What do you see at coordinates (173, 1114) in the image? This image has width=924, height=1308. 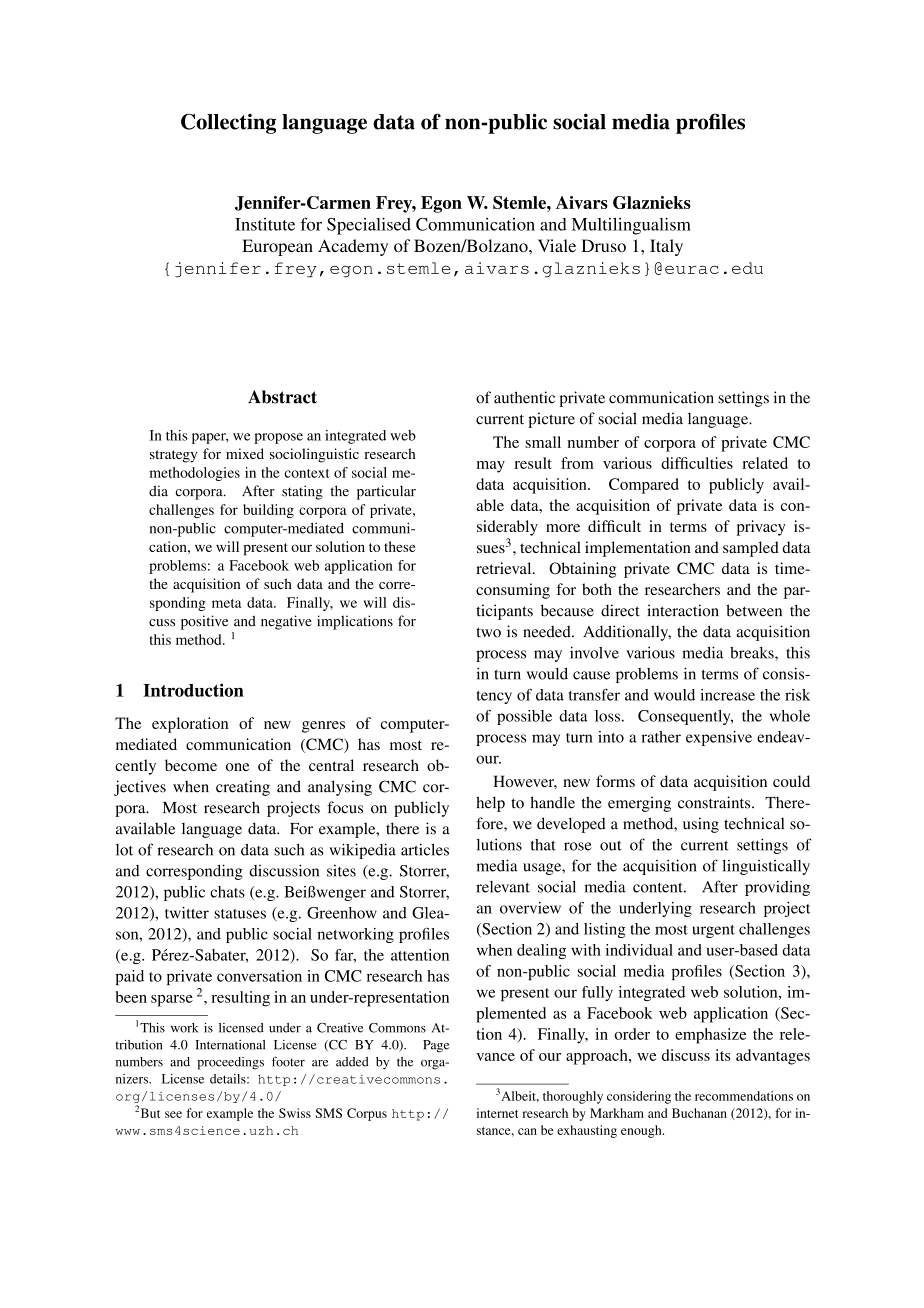 I see `see` at bounding box center [173, 1114].
